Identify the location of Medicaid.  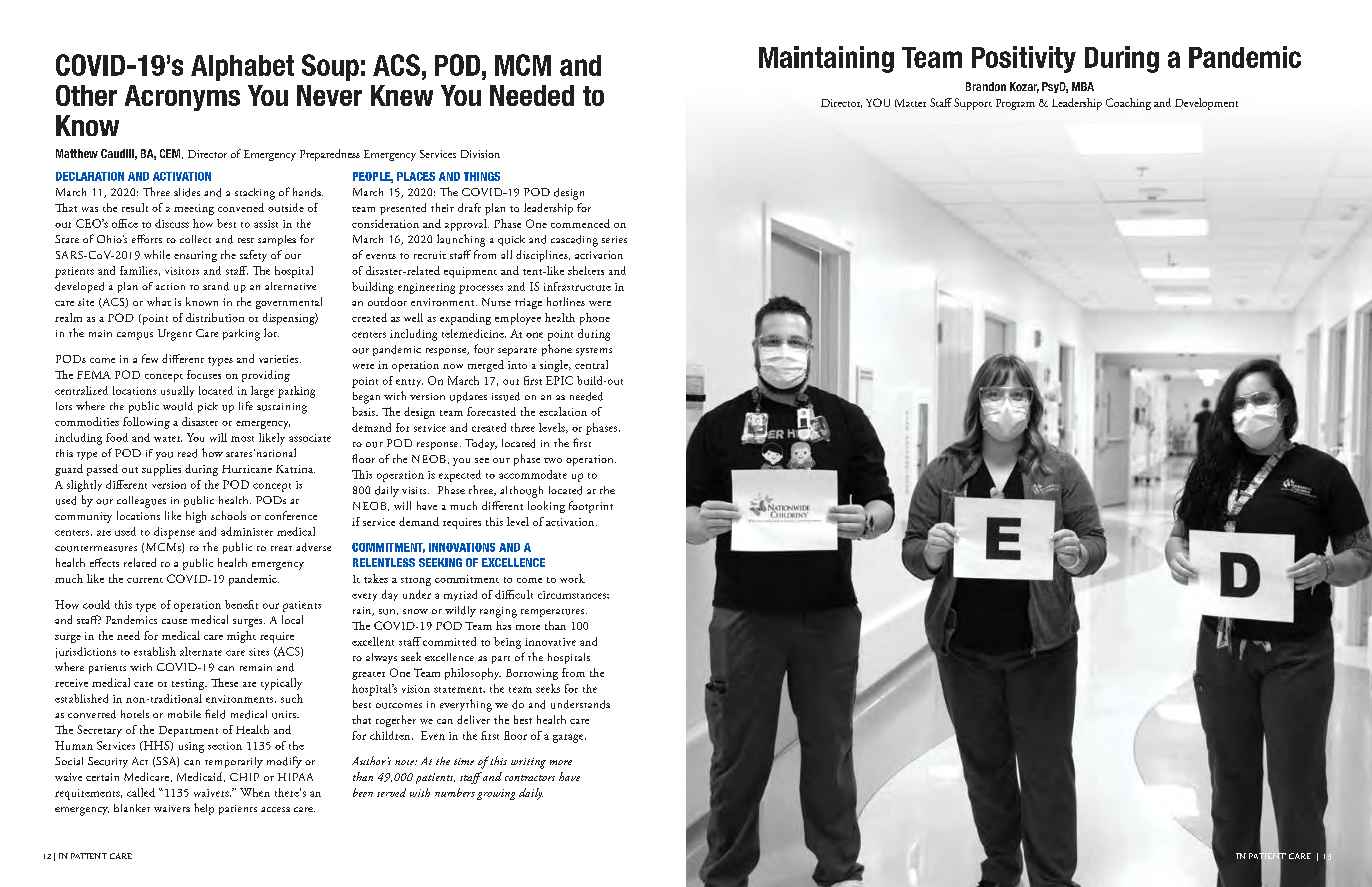
(201, 777).
